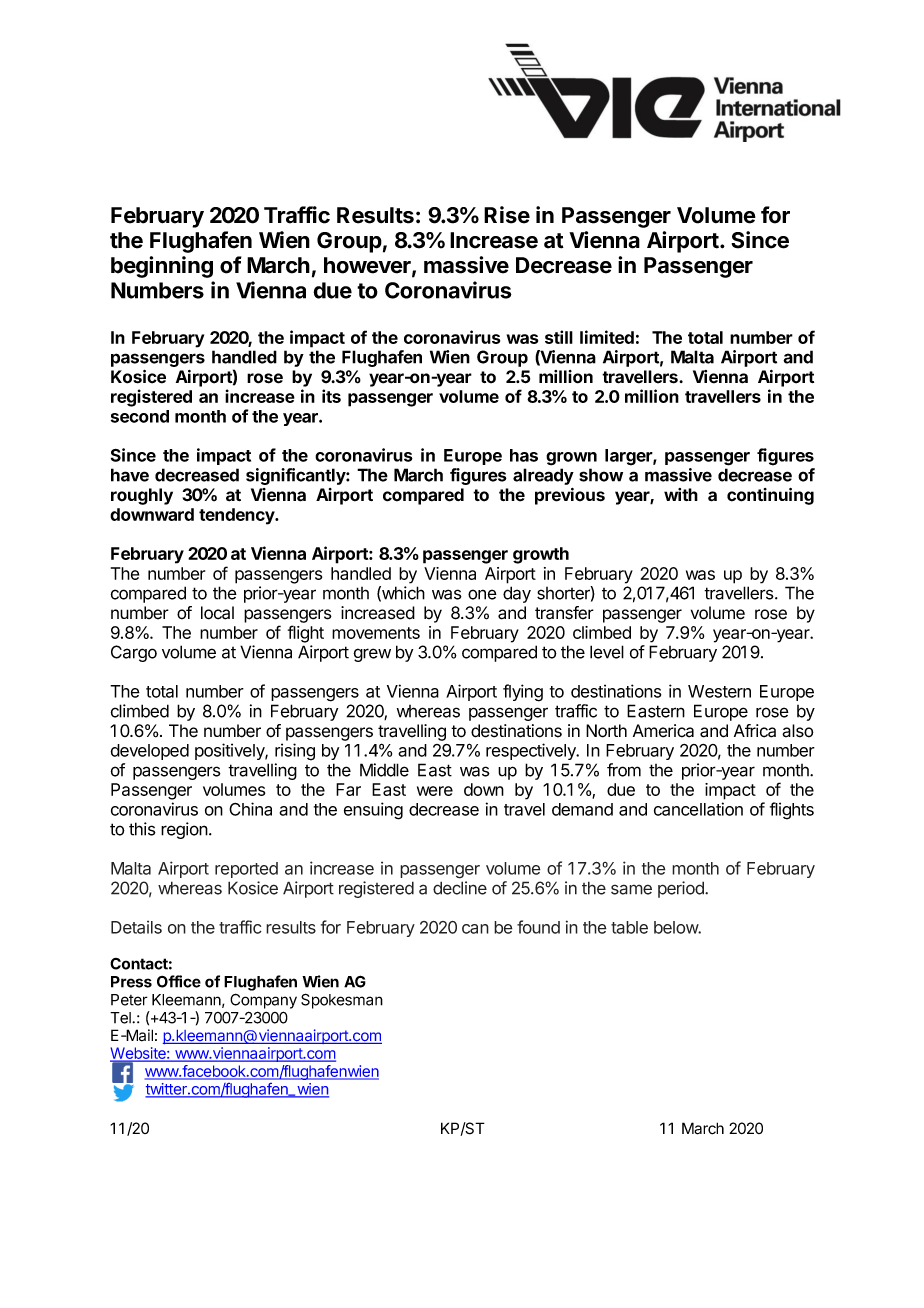 This image has height=1308, width=924. I want to click on Spokesman, so click(342, 1001).
